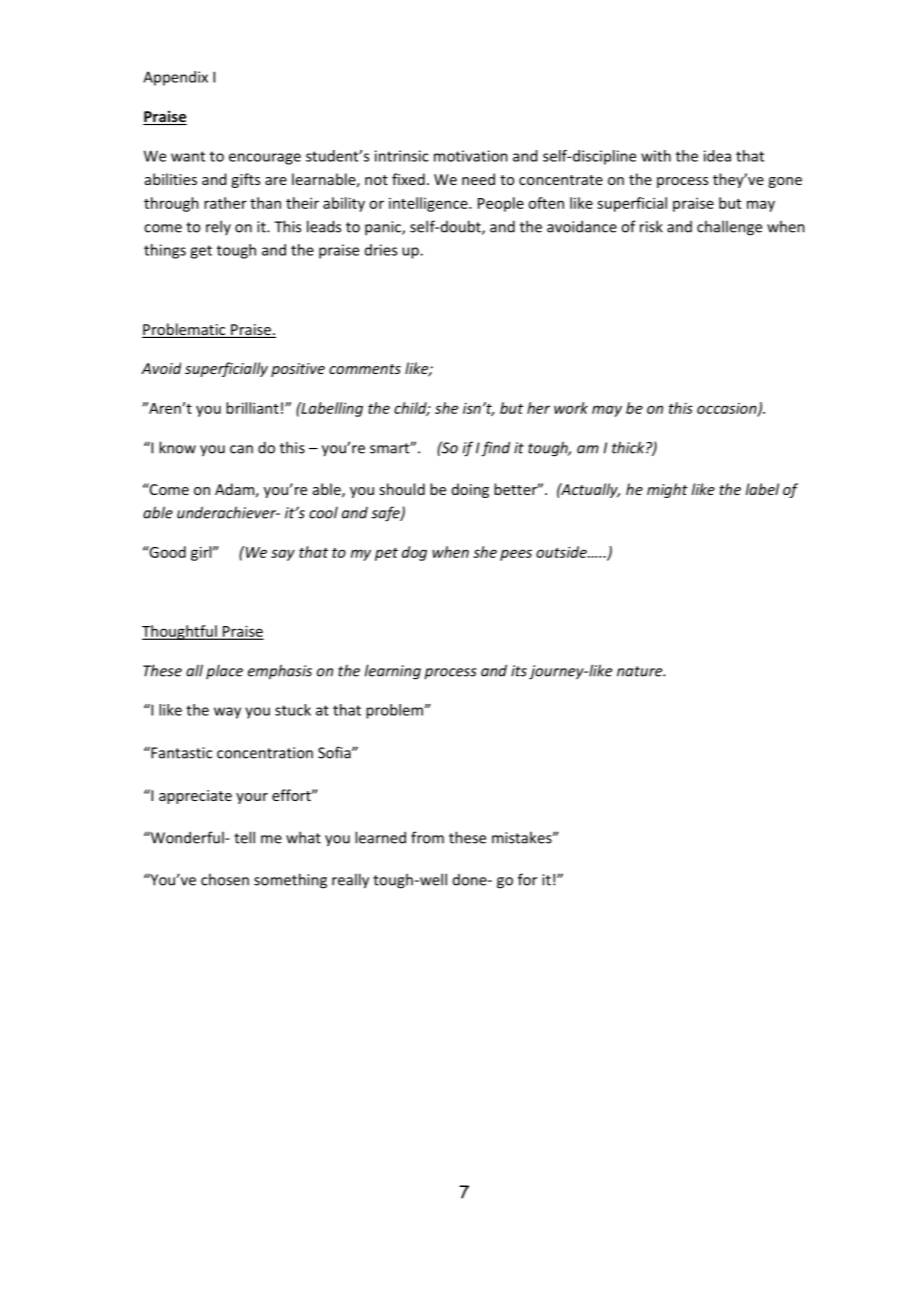 The width and height of the screenshot is (924, 1308). I want to click on its, so click(519, 671).
